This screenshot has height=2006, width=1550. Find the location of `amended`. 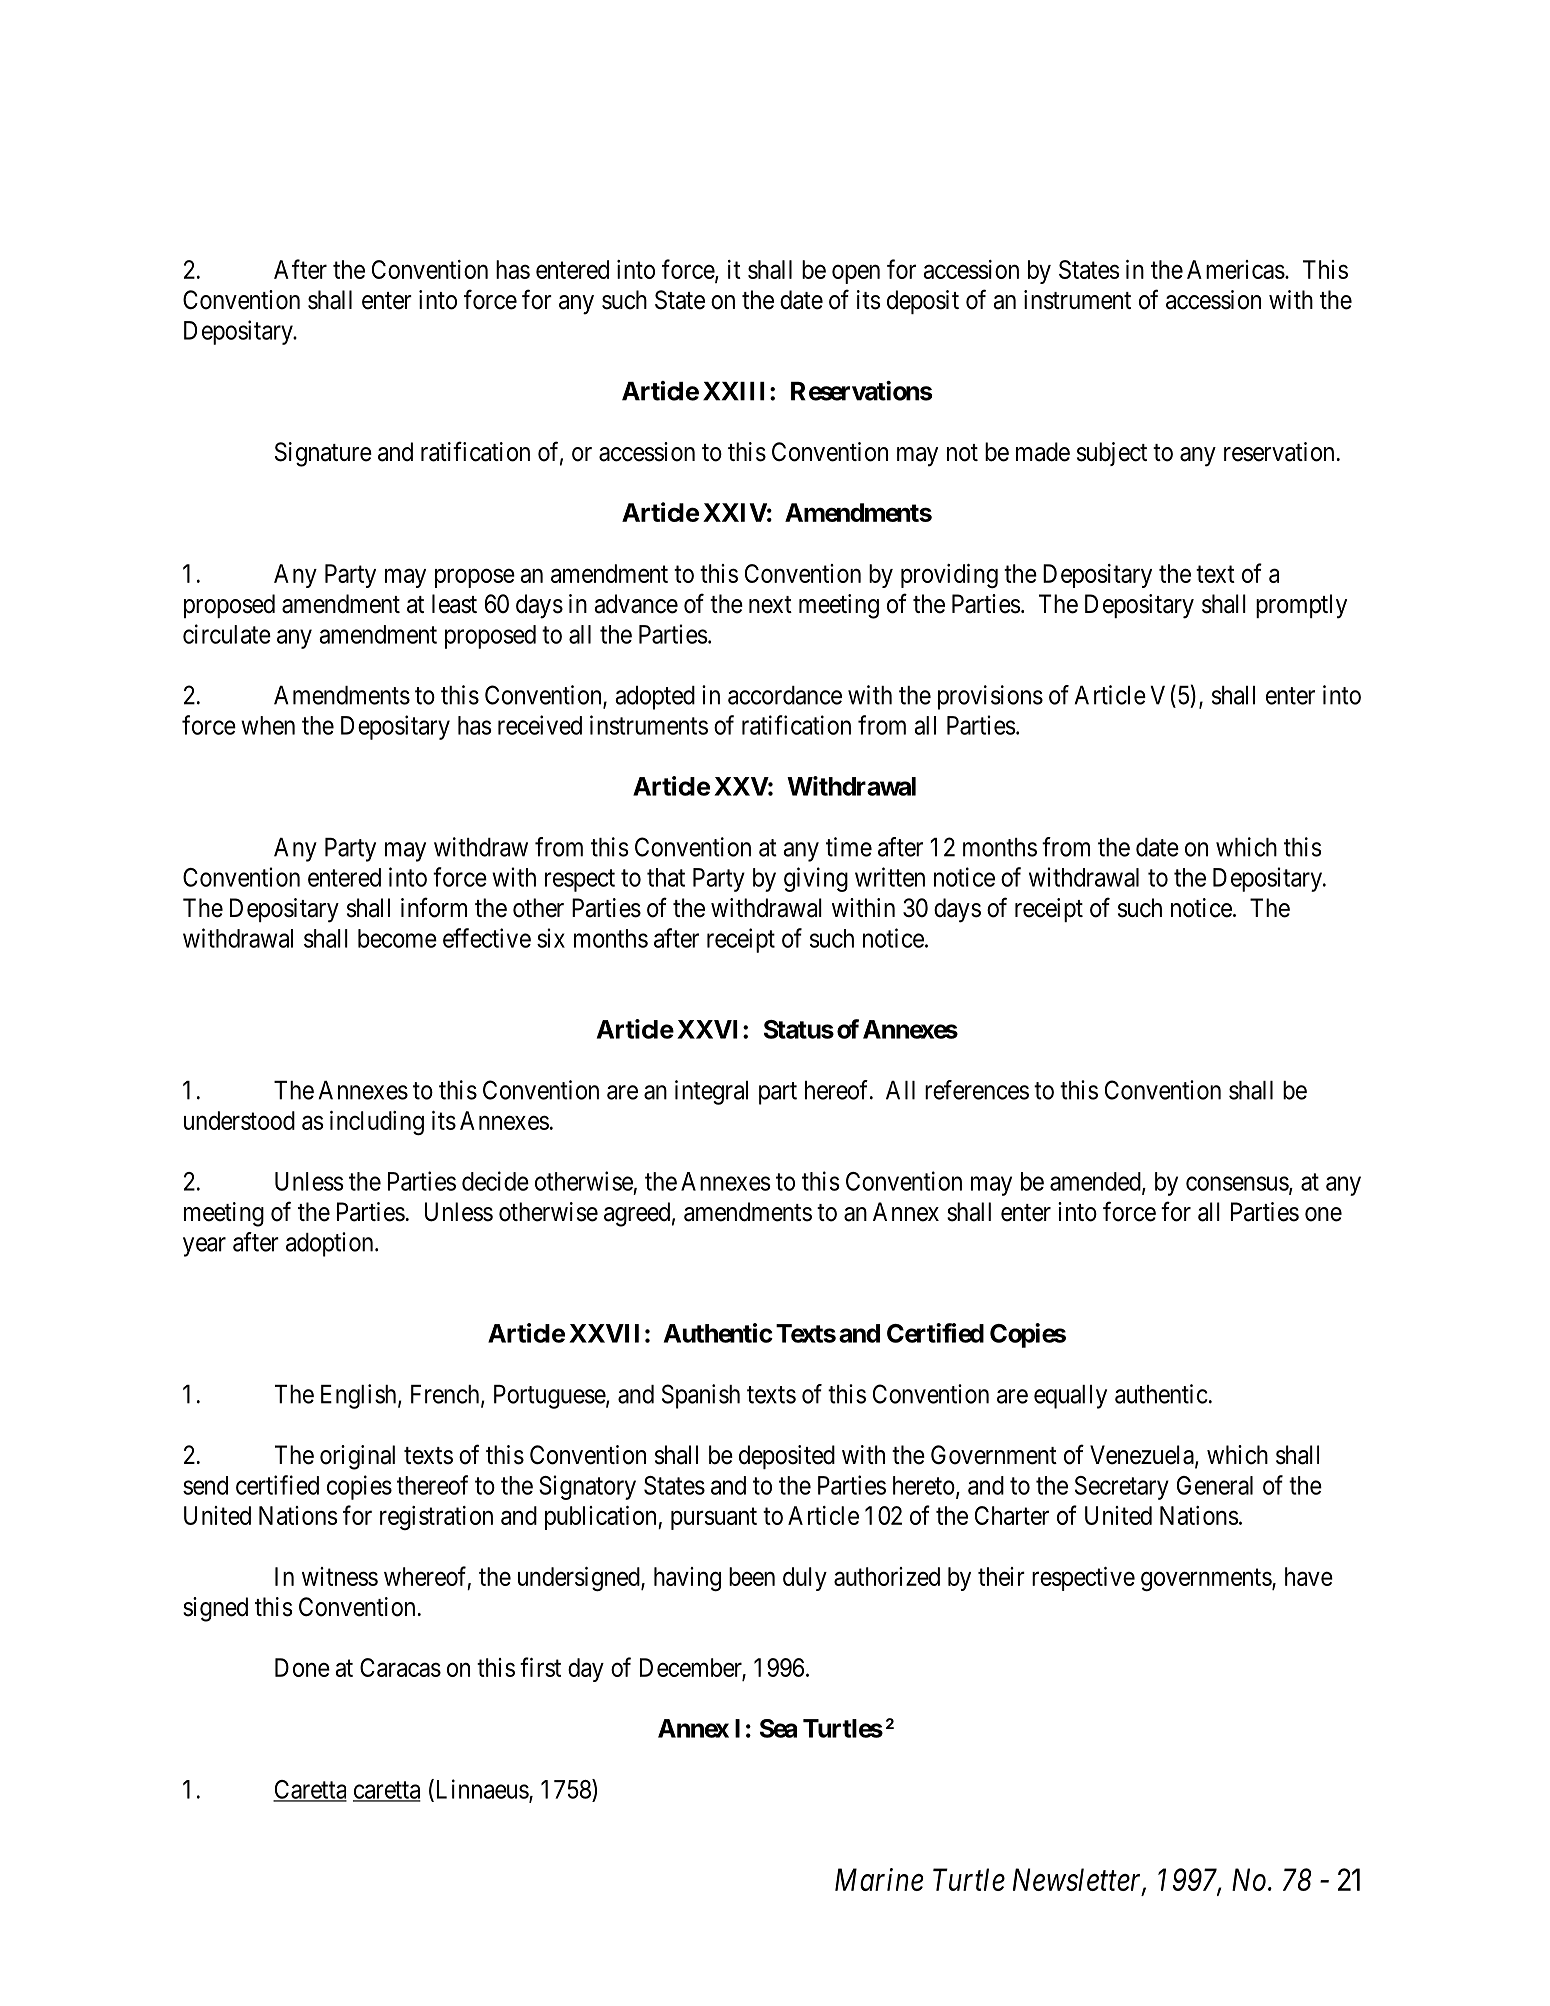

amended is located at coordinates (1096, 1182).
